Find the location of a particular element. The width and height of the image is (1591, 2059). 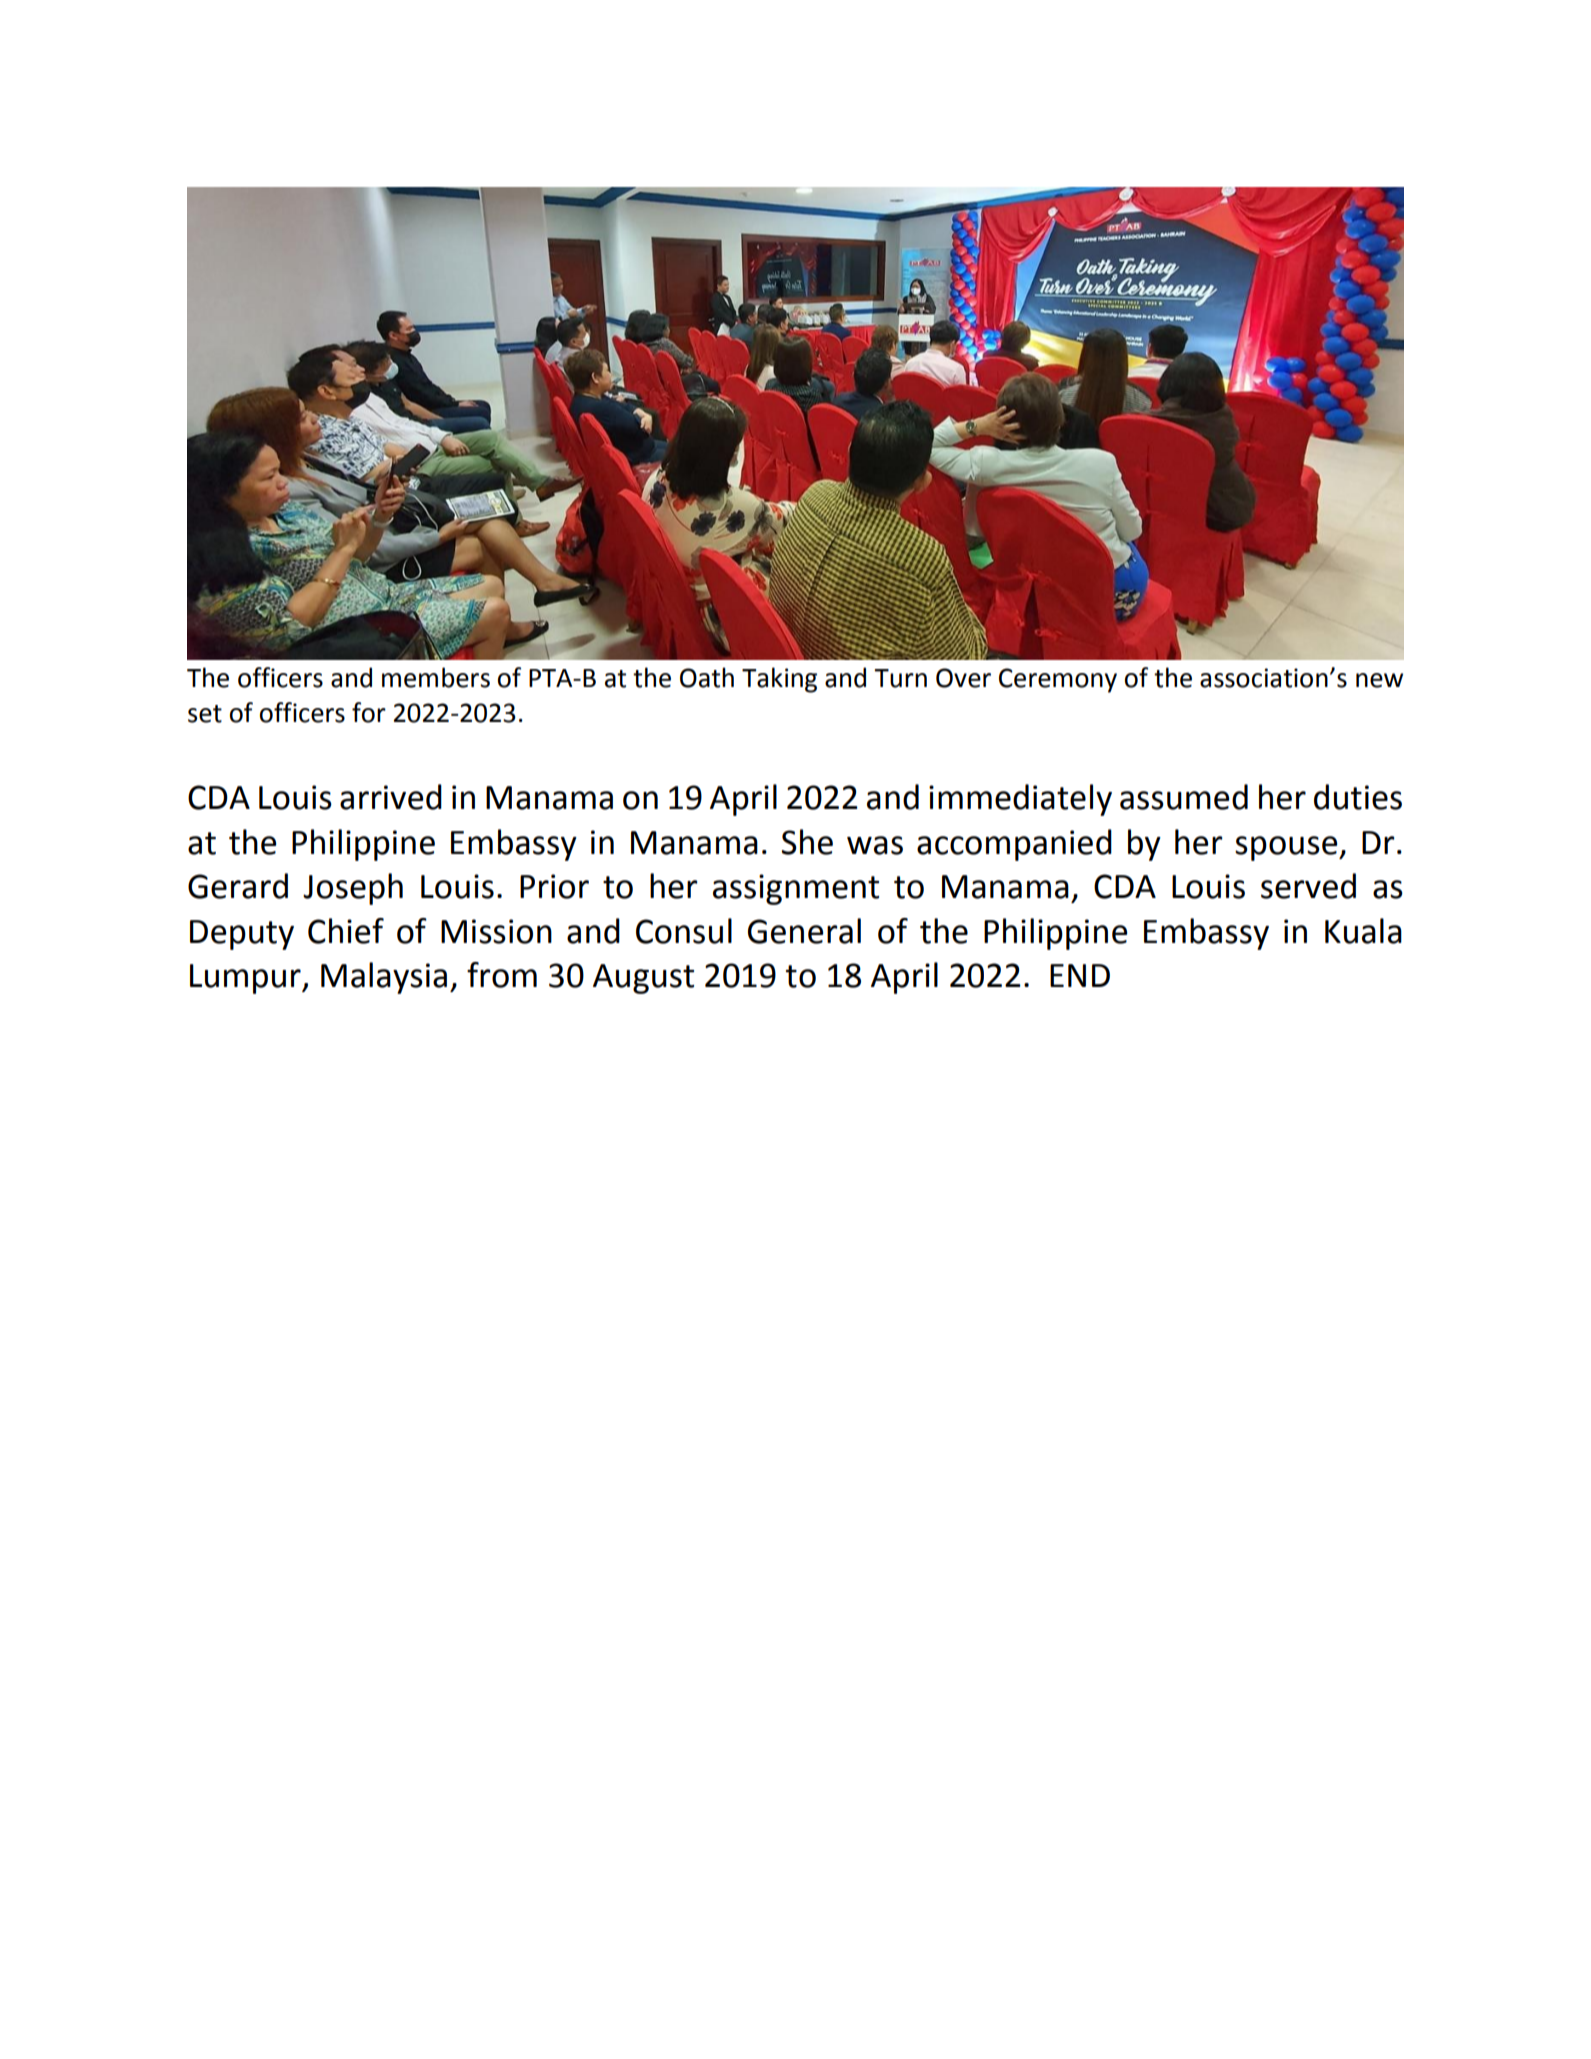

Joseph is located at coordinates (353, 889).
